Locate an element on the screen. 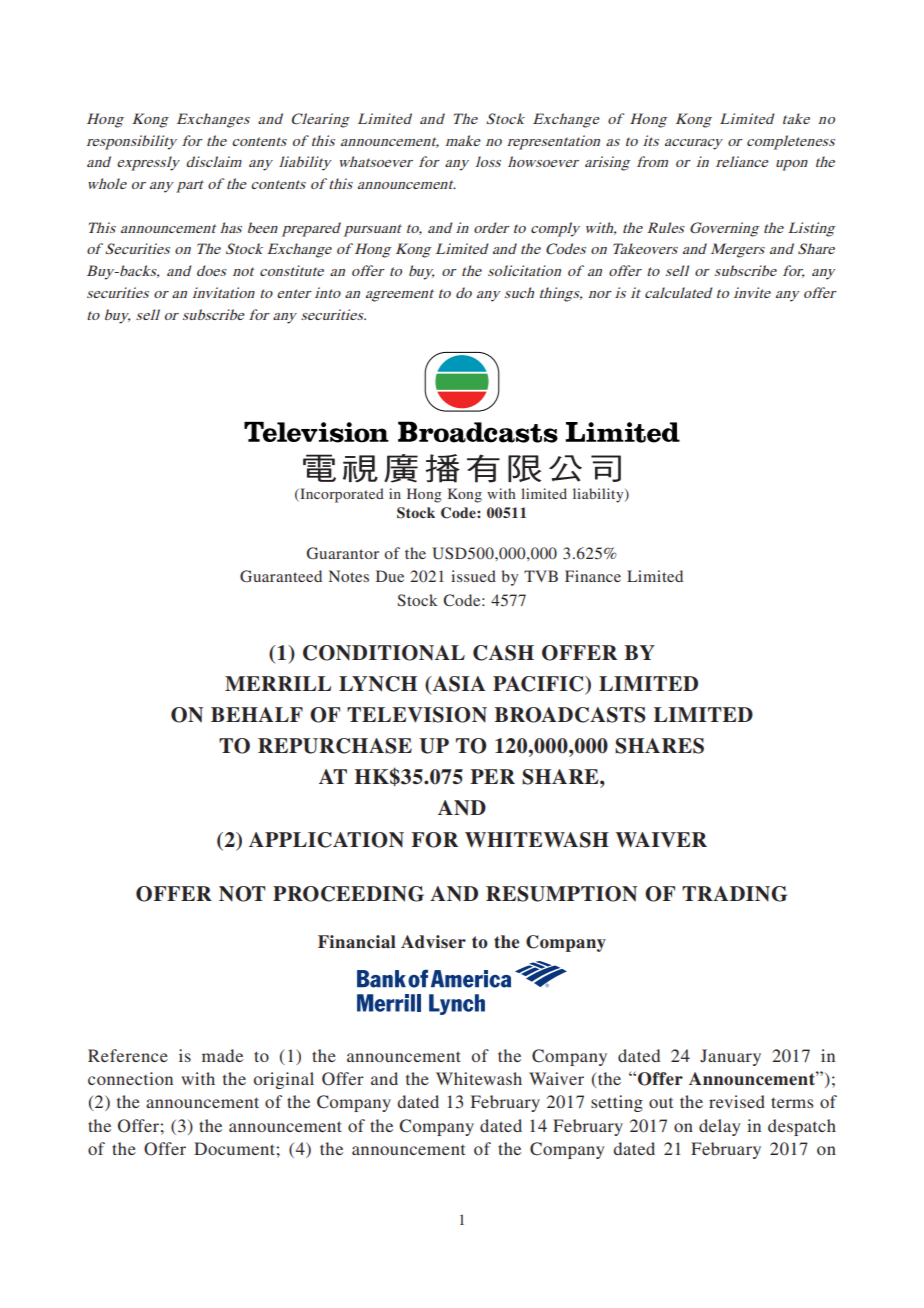 This screenshot has height=1308, width=924. Finance is located at coordinates (593, 576).
